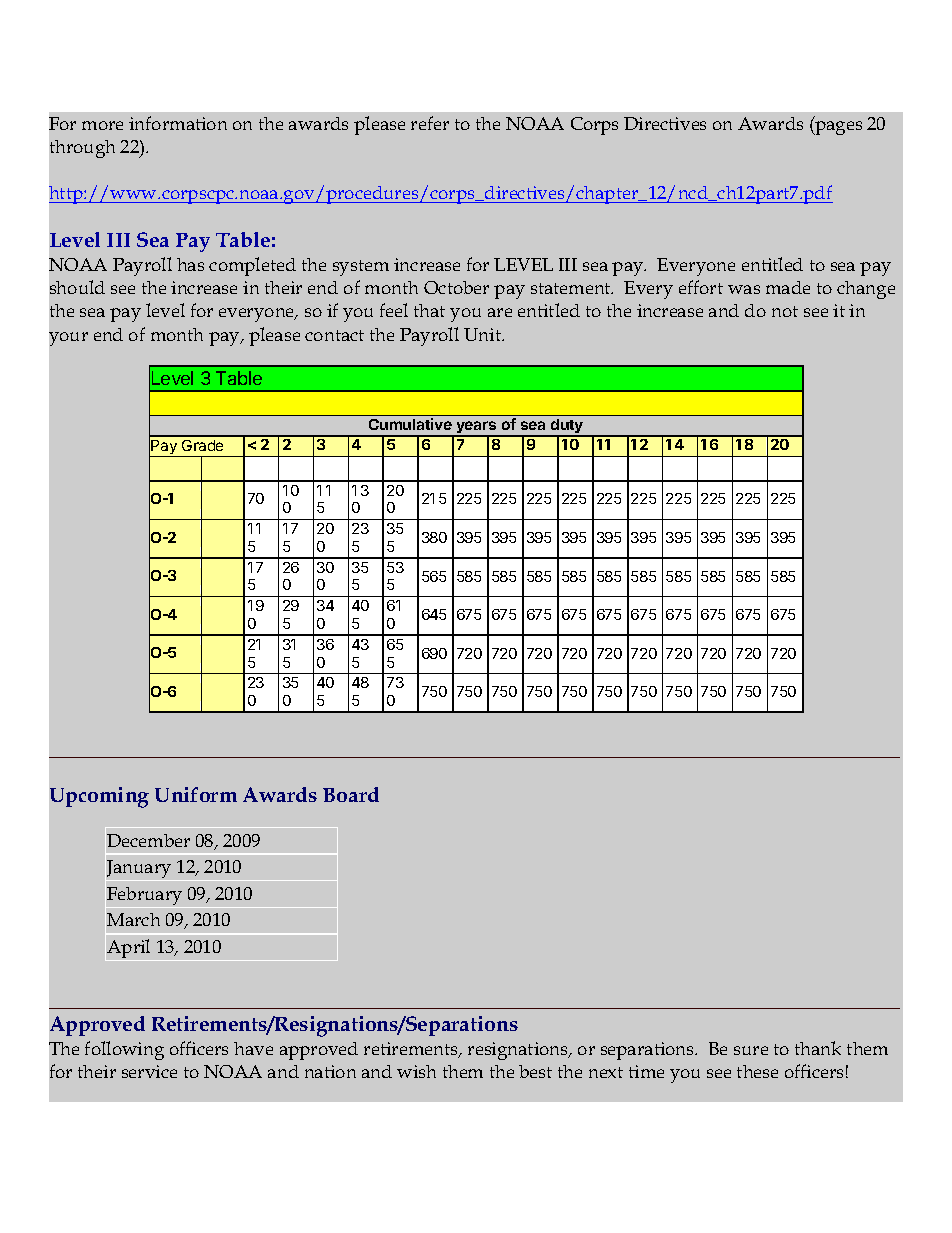 The width and height of the page is (952, 1233). What do you see at coordinates (535, 1071) in the page?
I see `best` at bounding box center [535, 1071].
